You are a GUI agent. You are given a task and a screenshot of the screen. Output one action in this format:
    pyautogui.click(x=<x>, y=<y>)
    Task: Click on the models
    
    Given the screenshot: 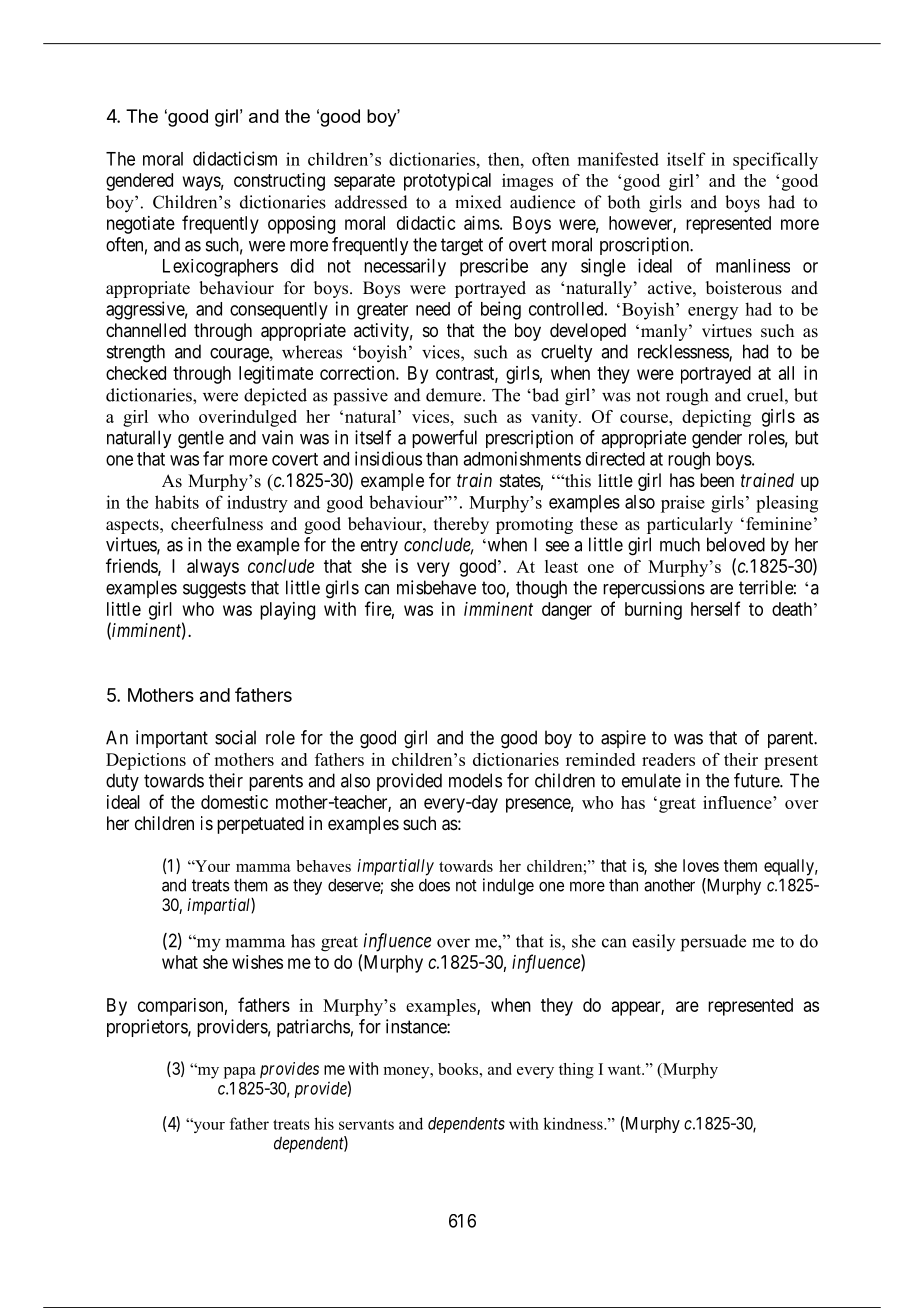 What is the action you would take?
    pyautogui.click(x=475, y=780)
